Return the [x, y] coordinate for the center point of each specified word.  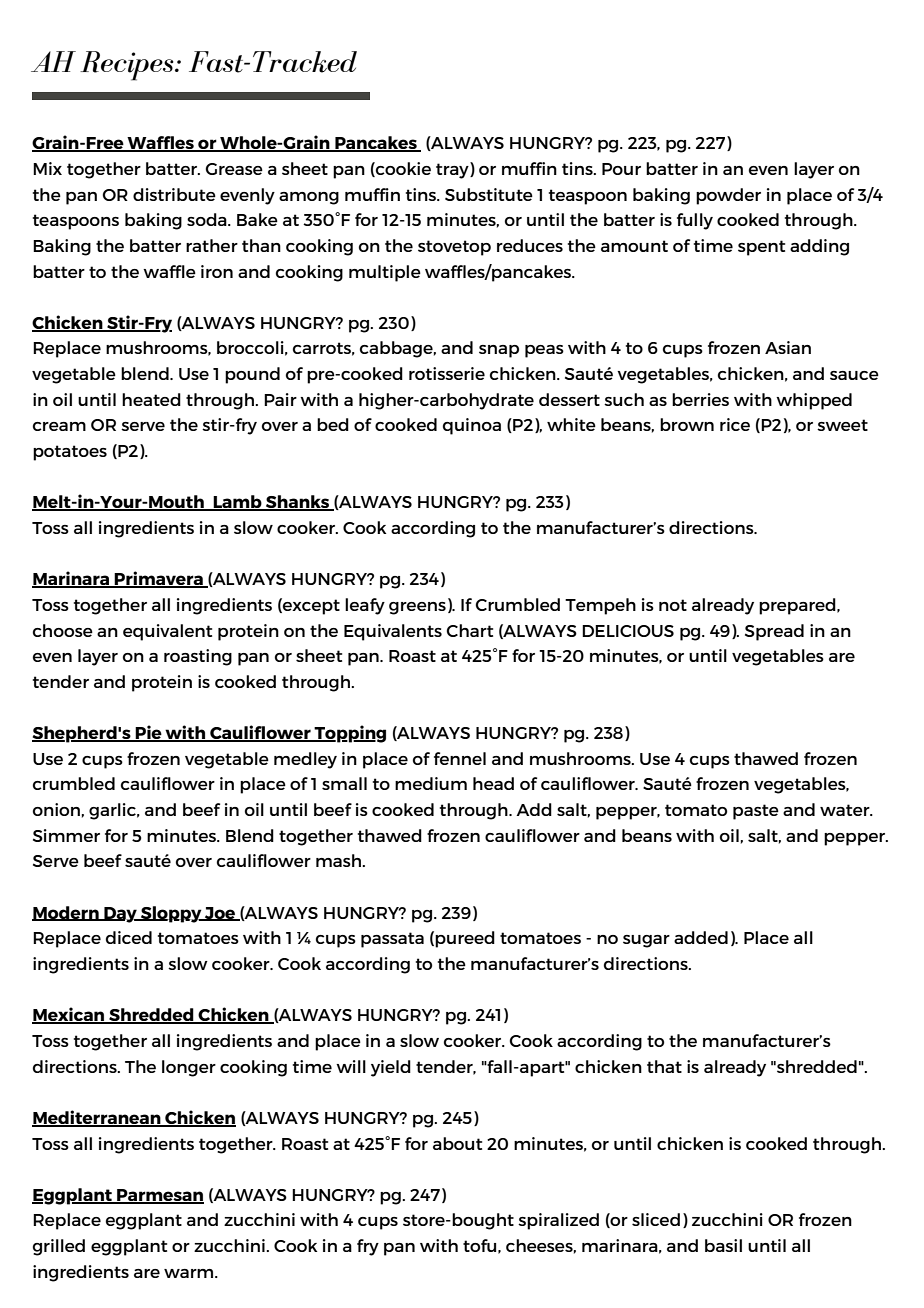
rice [735, 424]
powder [728, 196]
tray [453, 170]
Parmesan [159, 1196]
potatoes [70, 453]
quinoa [472, 426]
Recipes [128, 66]
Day [120, 915]
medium [431, 783]
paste [756, 812]
